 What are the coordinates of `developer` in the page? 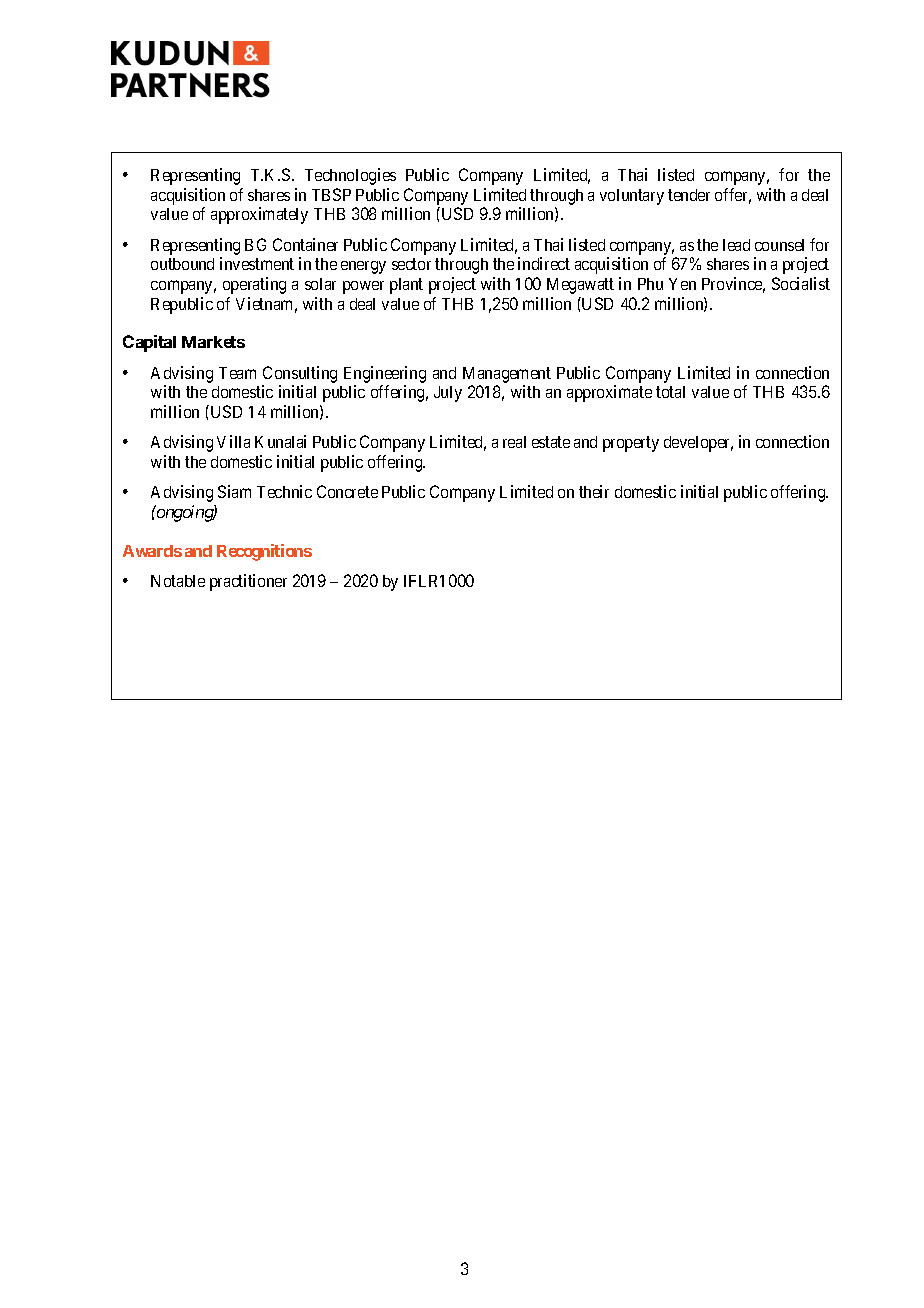 It's located at (698, 444).
